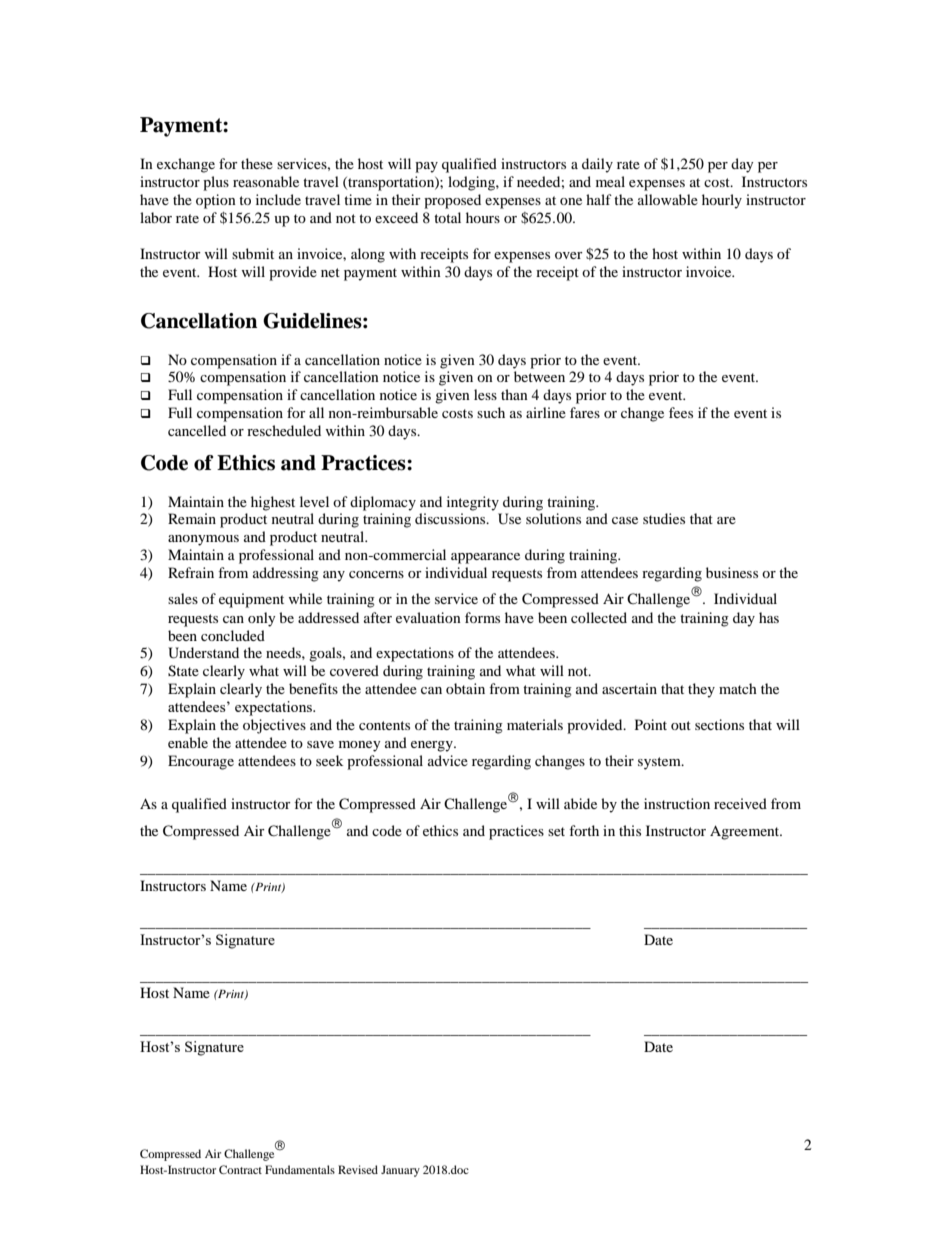 This screenshot has height=1233, width=952. What do you see at coordinates (452, 201) in the screenshot?
I see `proposed` at bounding box center [452, 201].
